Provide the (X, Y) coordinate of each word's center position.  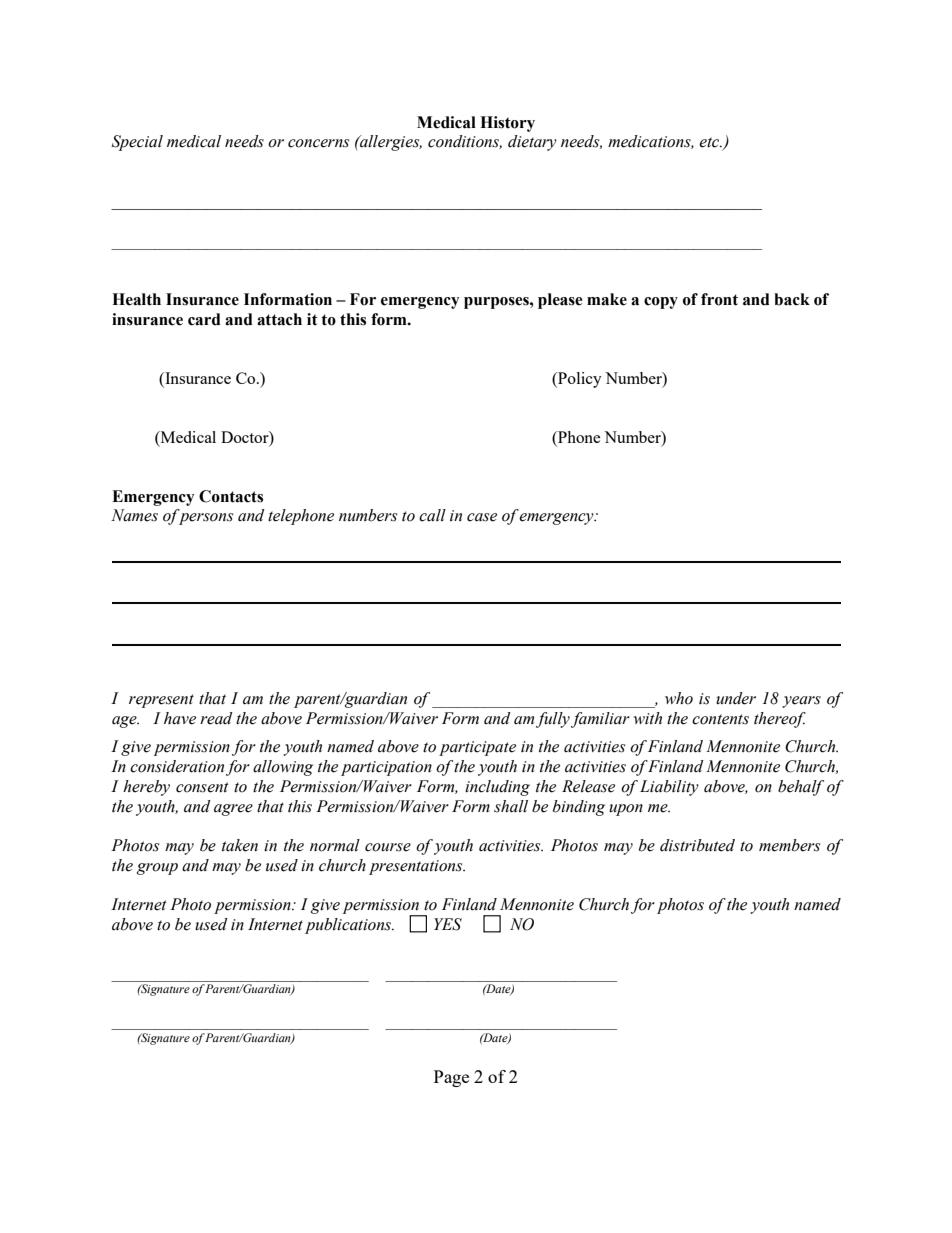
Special (137, 143)
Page (451, 1078)
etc (710, 142)
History (507, 124)
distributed (697, 845)
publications (349, 926)
